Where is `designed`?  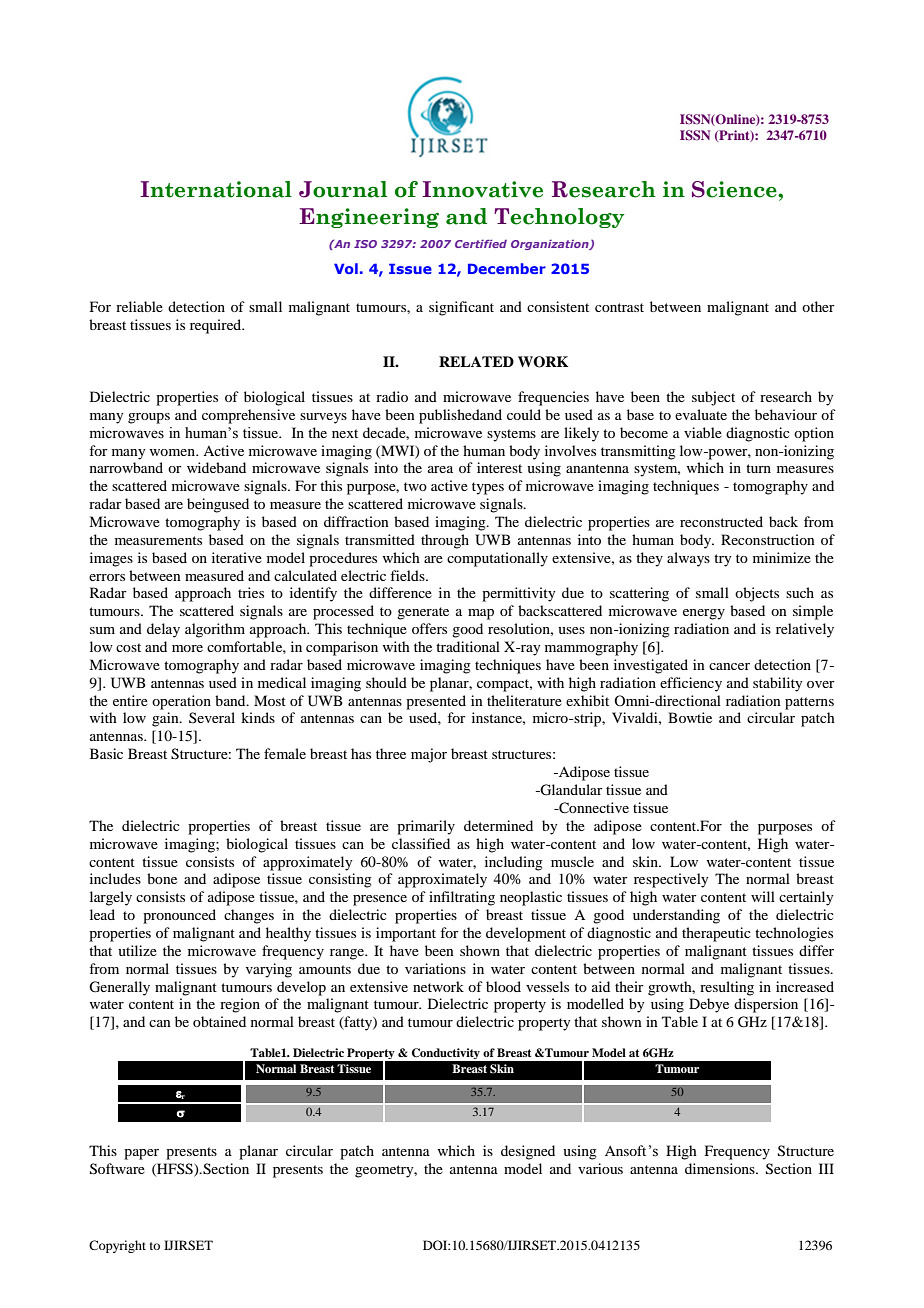
designed is located at coordinates (528, 1152).
